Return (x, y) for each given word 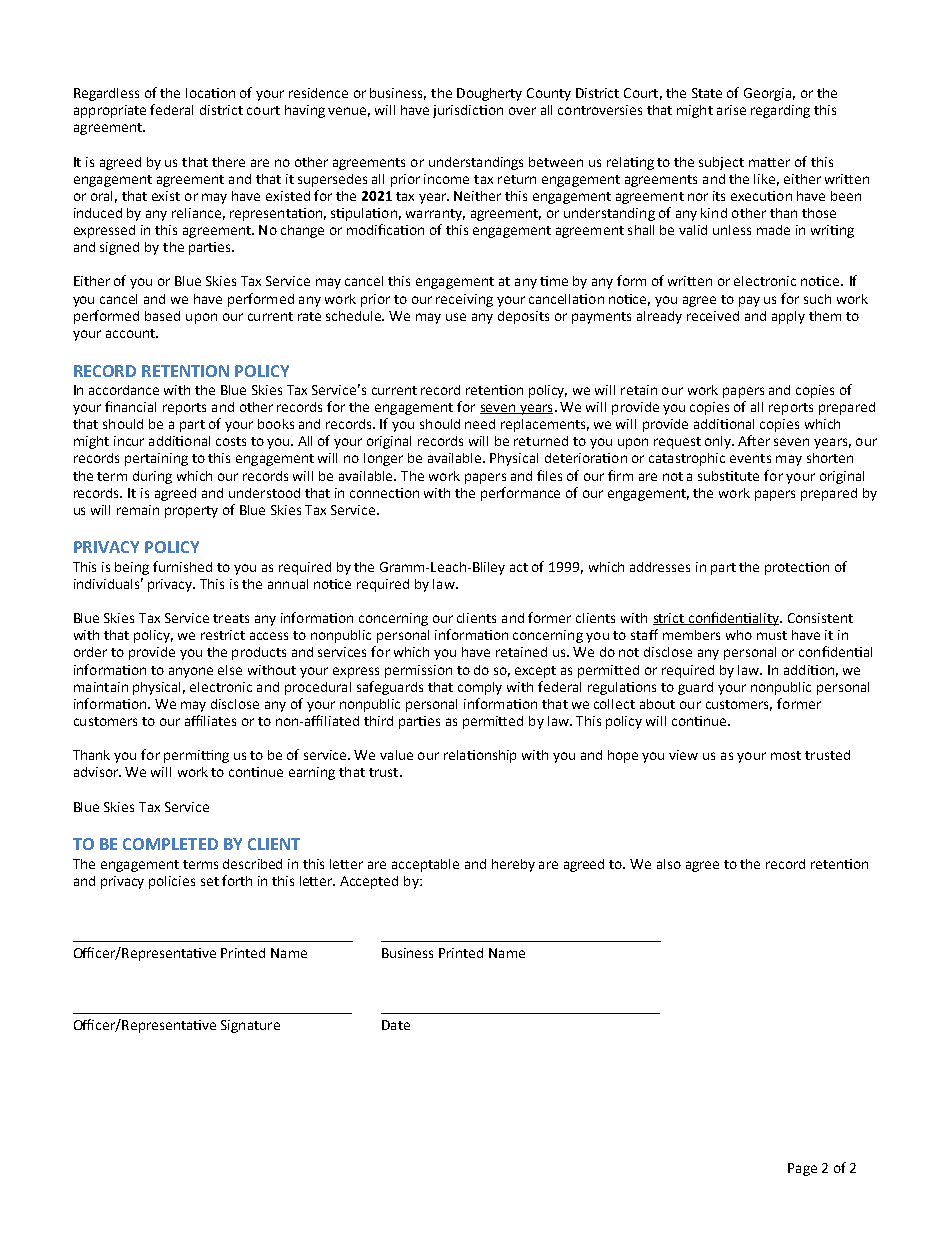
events (750, 458)
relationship (480, 756)
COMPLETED (170, 844)
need (480, 424)
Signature (250, 1026)
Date (396, 1025)
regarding (780, 111)
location (210, 93)
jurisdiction (468, 111)
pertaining (156, 459)
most (786, 755)
